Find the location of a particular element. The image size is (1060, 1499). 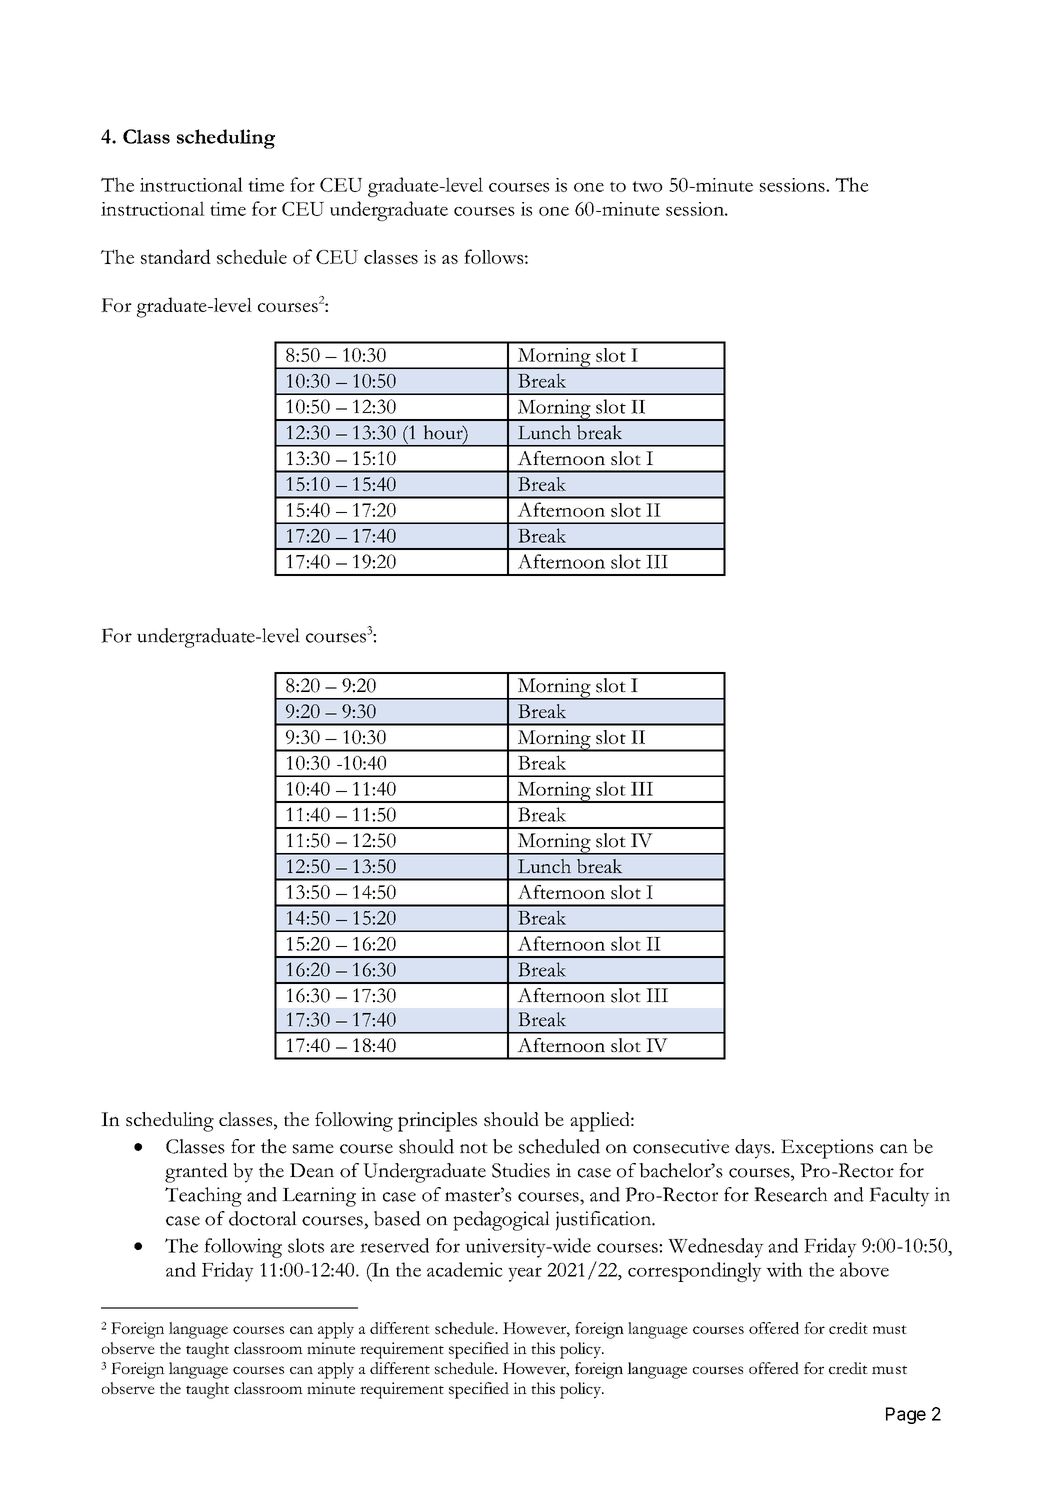

are is located at coordinates (342, 1248).
